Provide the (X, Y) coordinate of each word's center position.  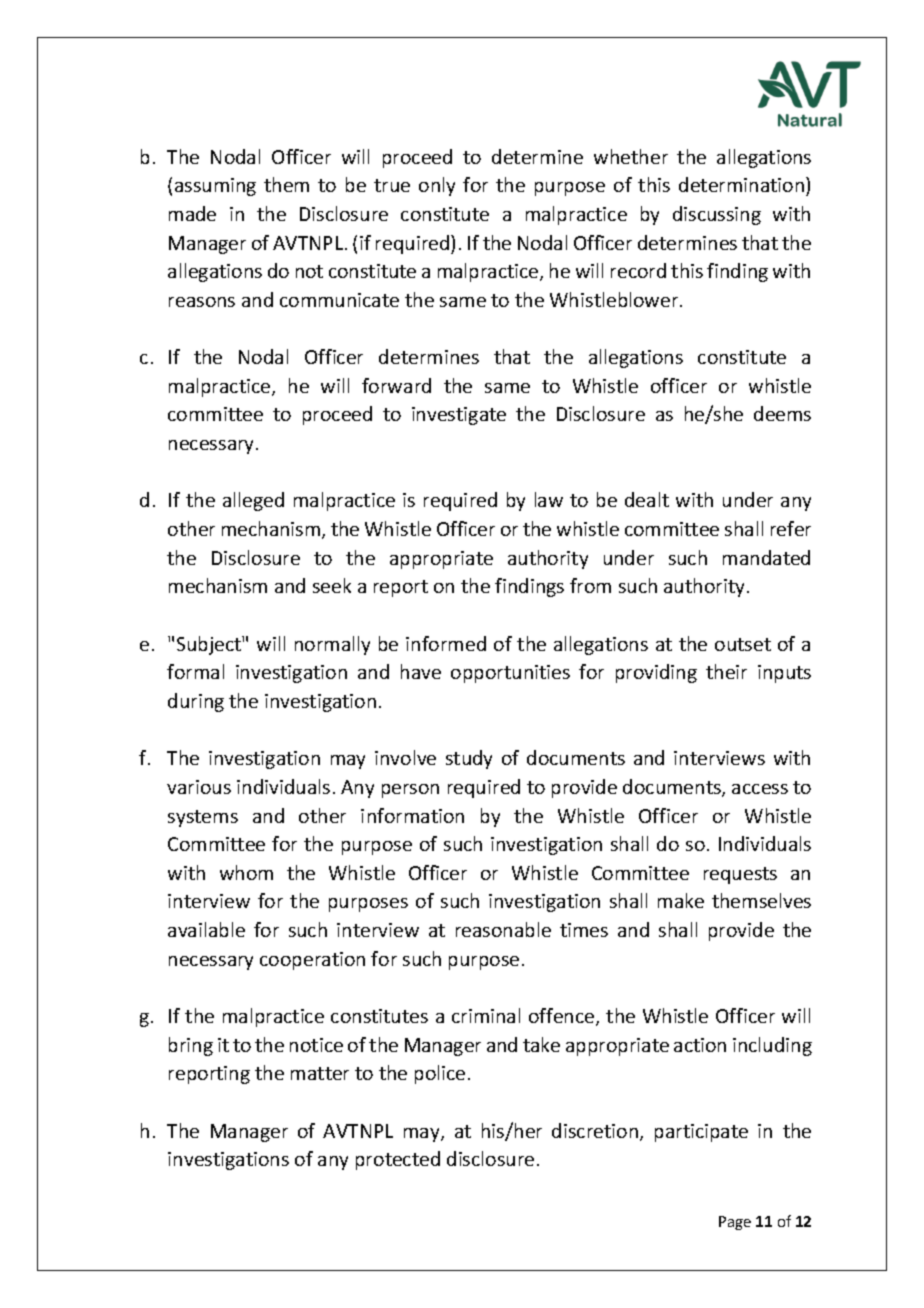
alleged (253, 501)
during (196, 702)
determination (743, 184)
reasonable (503, 929)
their (726, 671)
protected (398, 1160)
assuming (215, 187)
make (681, 900)
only (437, 186)
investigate (459, 416)
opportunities (510, 674)
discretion (595, 1130)
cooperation (312, 961)
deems (782, 413)
